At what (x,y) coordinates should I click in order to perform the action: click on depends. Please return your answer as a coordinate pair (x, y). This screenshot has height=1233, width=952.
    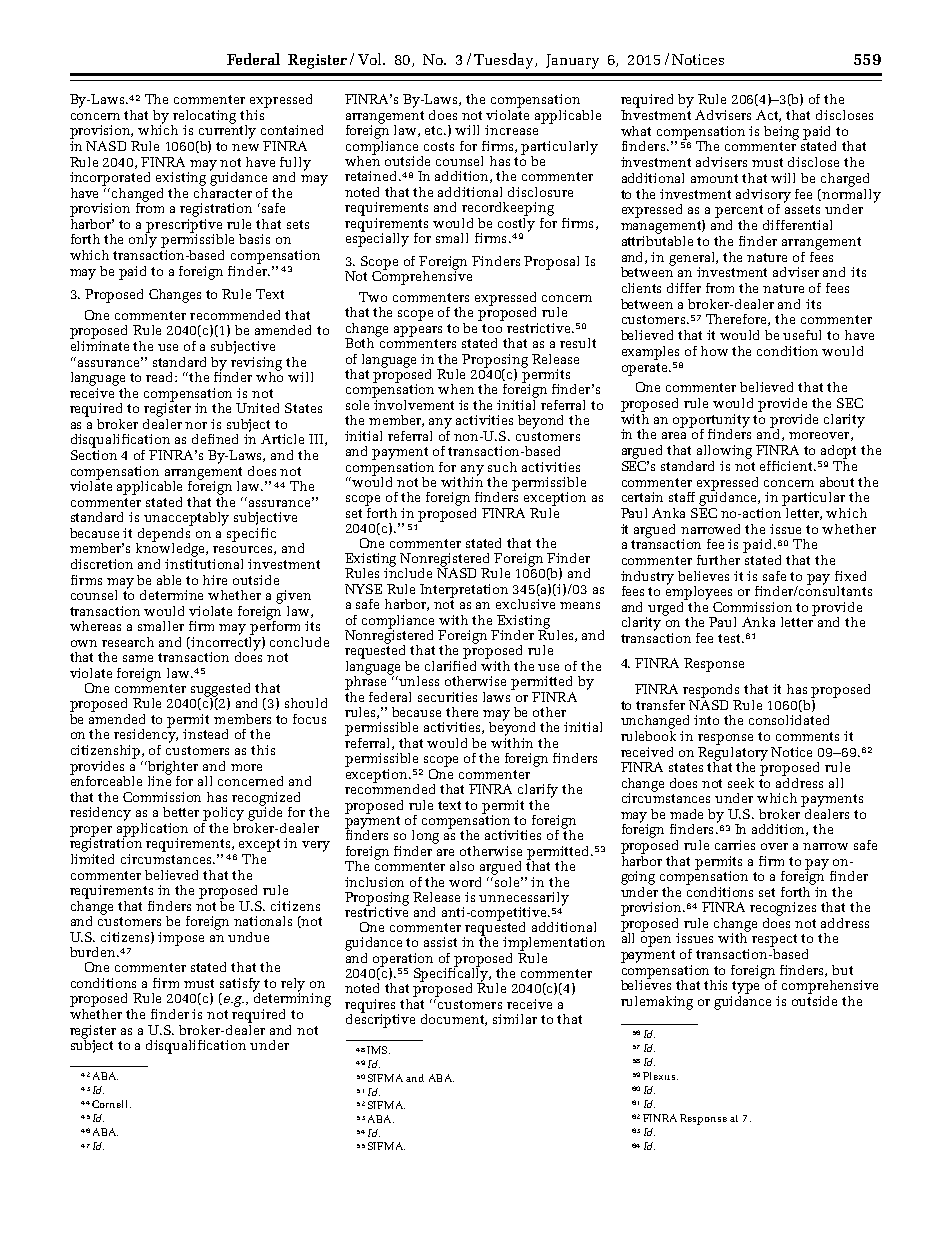
    Looking at the image, I should click on (164, 534).
